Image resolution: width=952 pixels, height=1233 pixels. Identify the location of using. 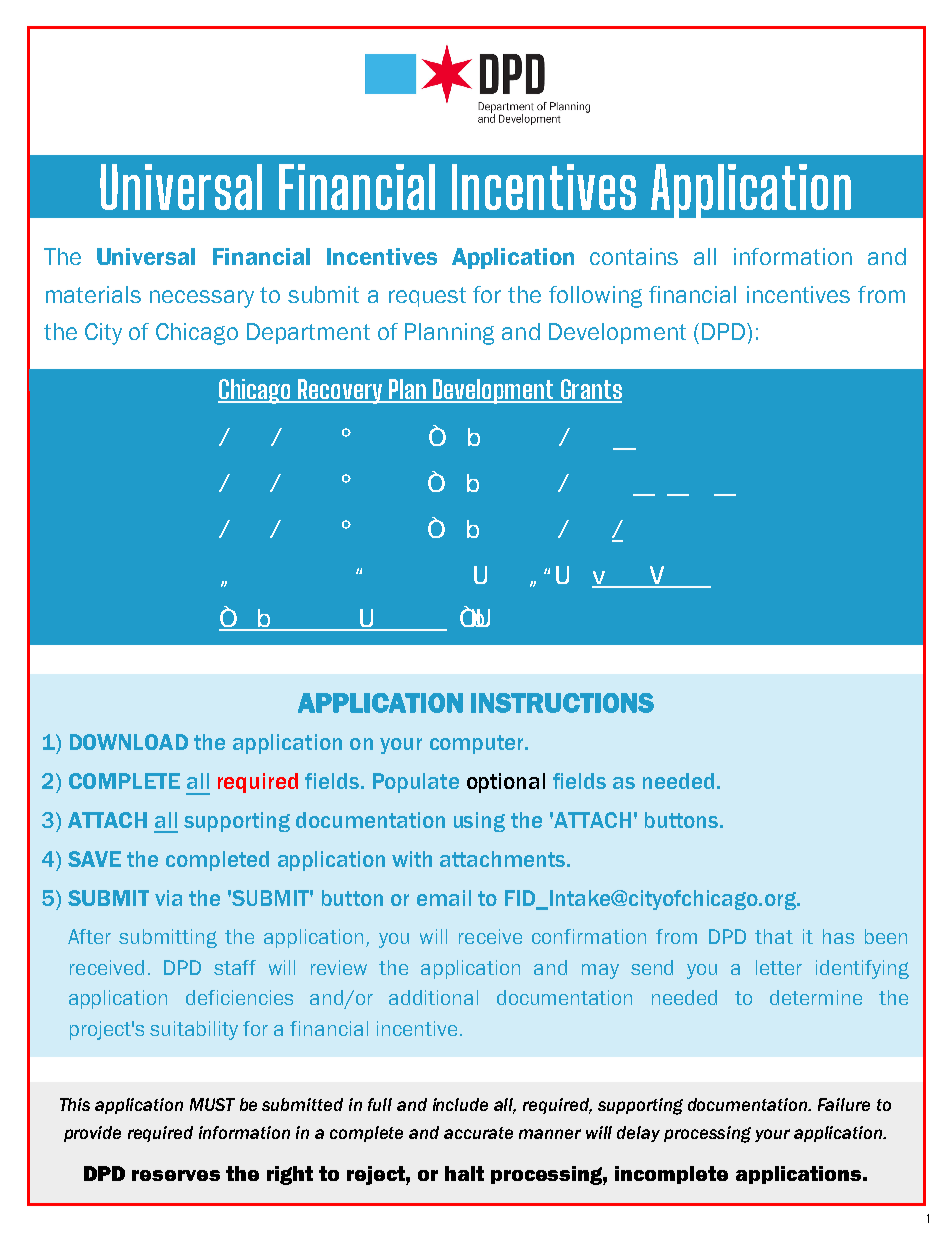
(479, 822).
